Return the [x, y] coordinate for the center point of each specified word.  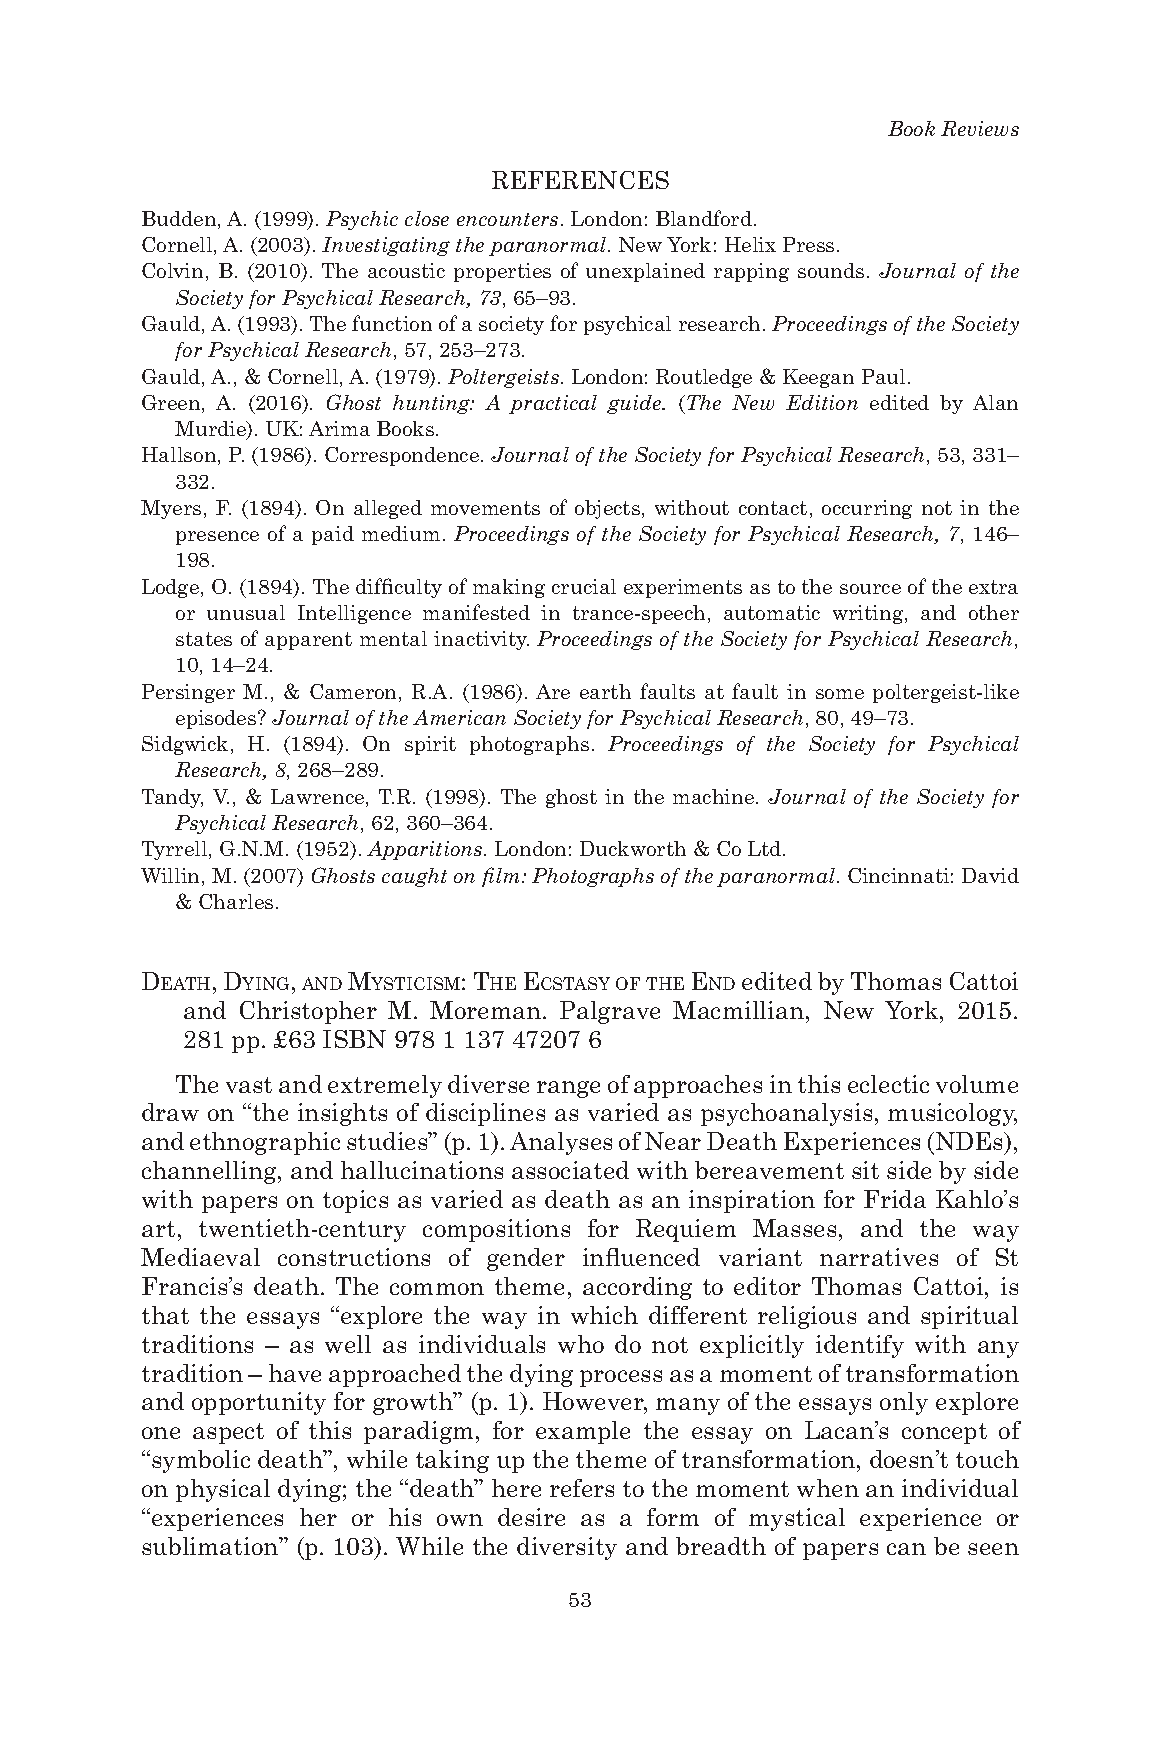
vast [249, 1085]
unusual [246, 612]
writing [869, 614]
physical [223, 1490]
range [568, 1089]
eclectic [888, 1084]
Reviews [980, 128]
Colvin [172, 270]
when [828, 1488]
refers [582, 1488]
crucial [584, 586]
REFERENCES [580, 180]
